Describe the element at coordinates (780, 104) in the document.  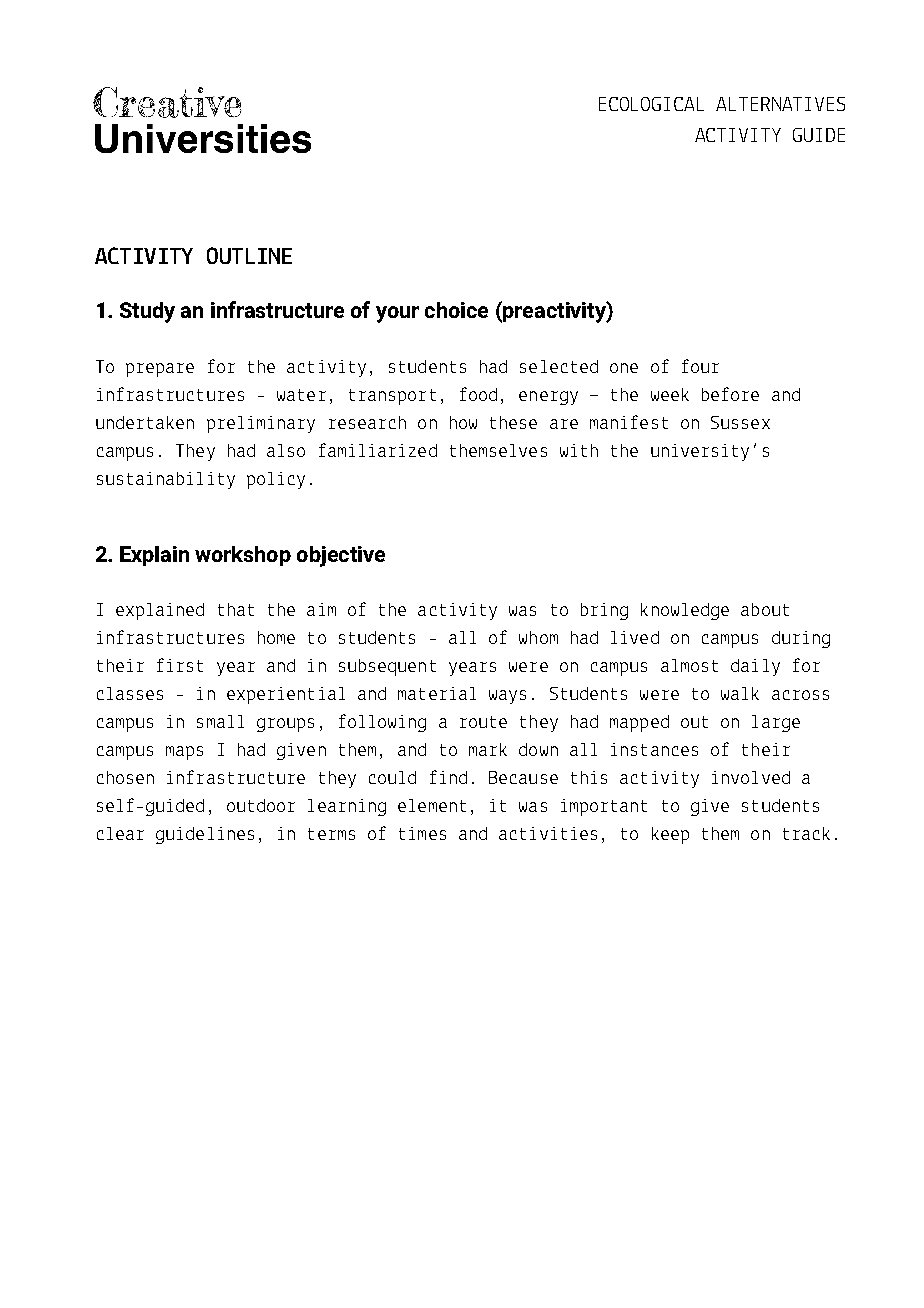
I see `ALTERNATIVES` at that location.
